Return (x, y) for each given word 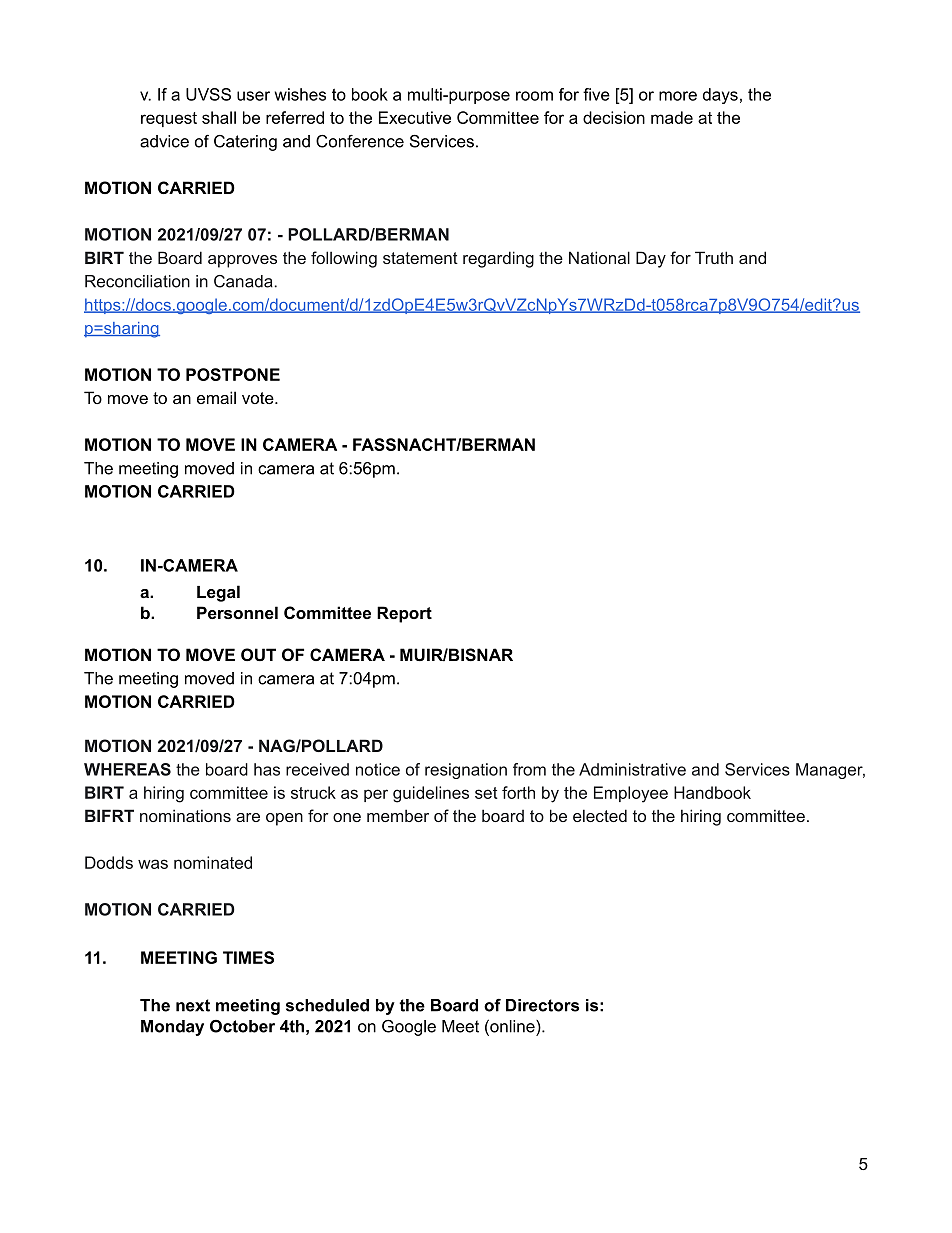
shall (219, 117)
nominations (185, 815)
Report (404, 614)
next (193, 1005)
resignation (466, 771)
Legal (218, 593)
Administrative (632, 769)
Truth (714, 257)
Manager (830, 771)
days (720, 96)
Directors (542, 1005)
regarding (498, 259)
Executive (415, 117)
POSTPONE (233, 374)
